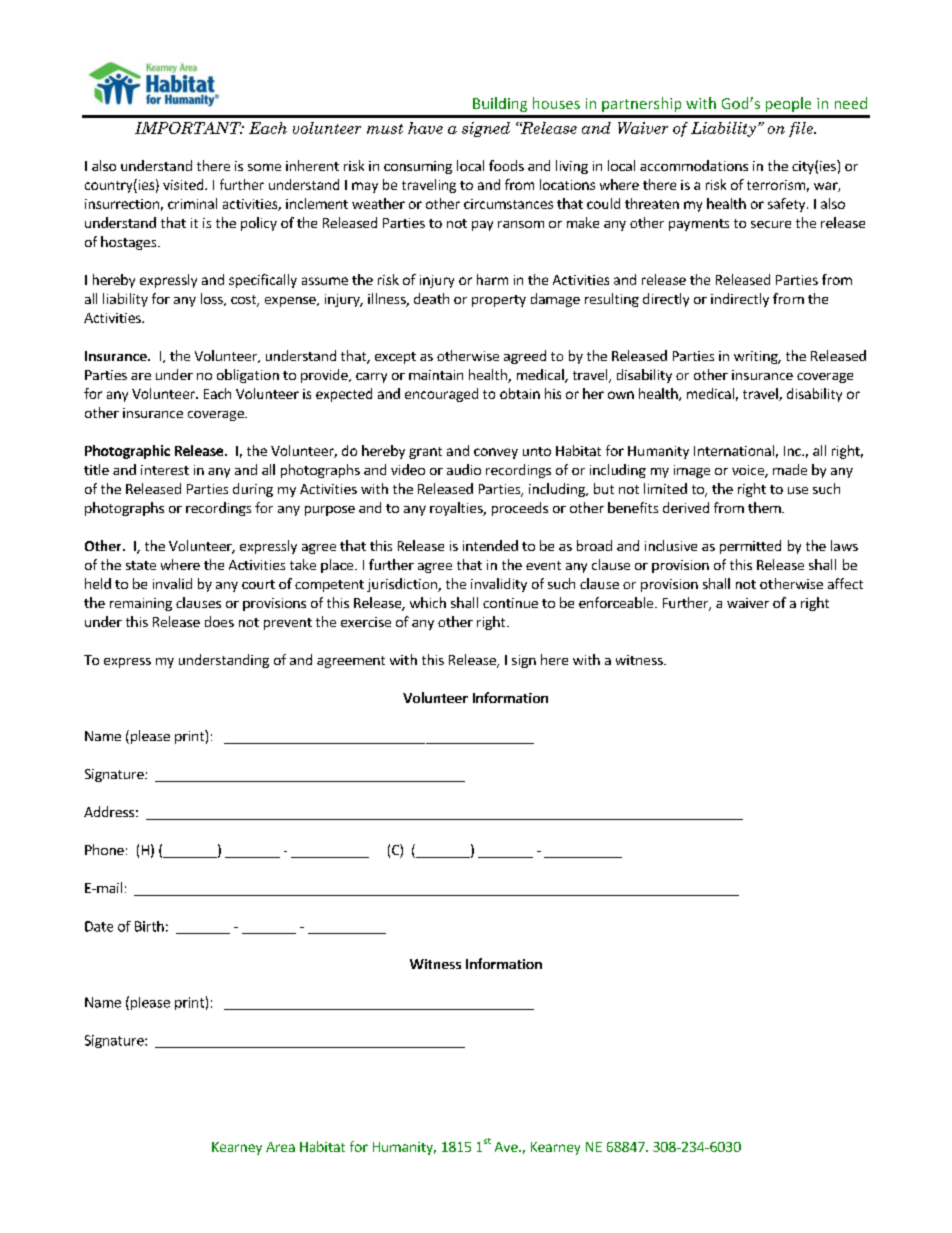  Describe the element at coordinates (280, 1147) in the page. I see `Area` at that location.
